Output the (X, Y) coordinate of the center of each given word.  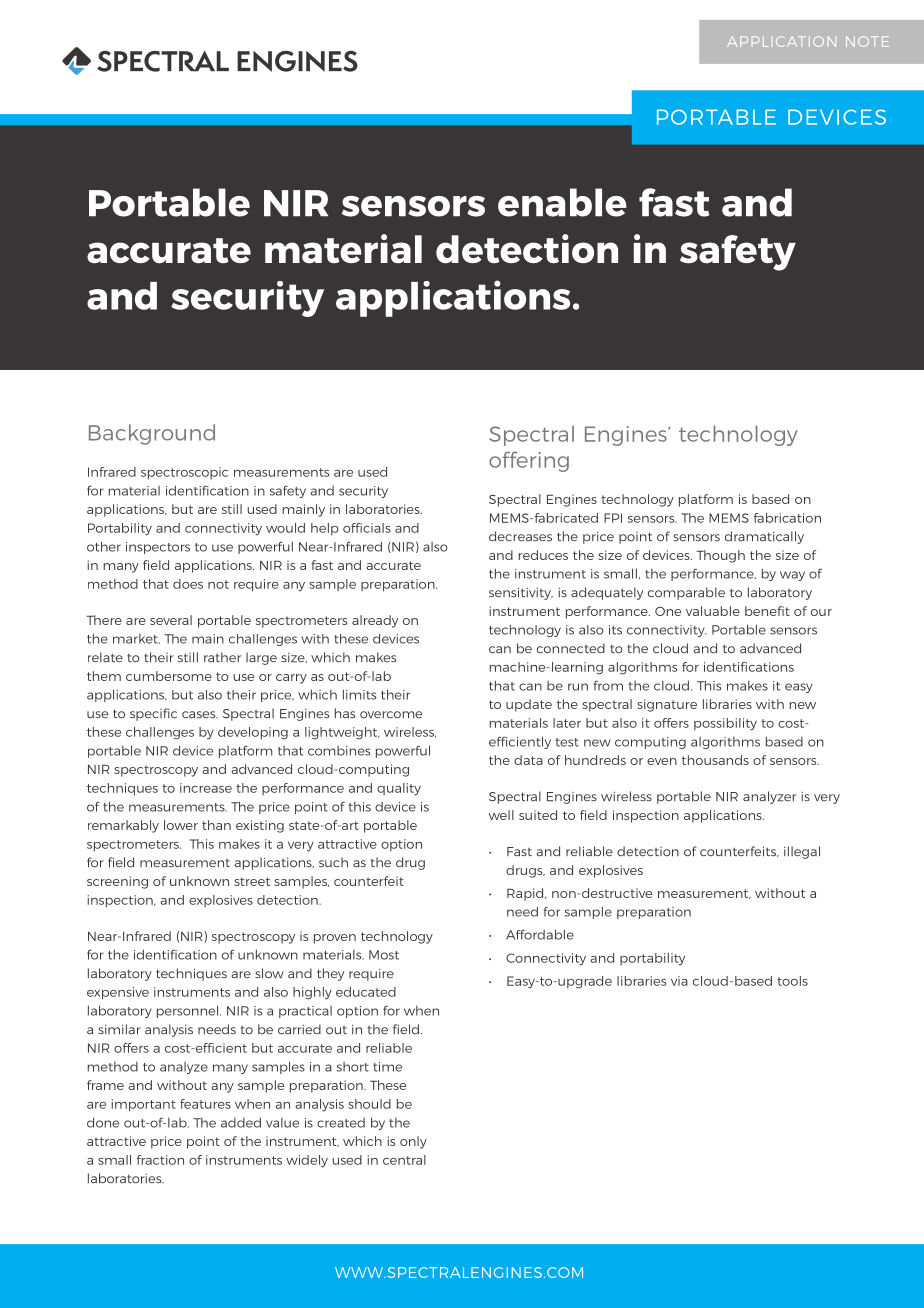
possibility (725, 724)
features (205, 1104)
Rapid (526, 894)
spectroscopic (184, 473)
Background (152, 434)
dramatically (764, 537)
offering (529, 461)
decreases (520, 536)
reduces (543, 555)
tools (792, 981)
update (529, 705)
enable (562, 202)
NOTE (867, 41)
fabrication (787, 518)
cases (200, 715)
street (252, 881)
